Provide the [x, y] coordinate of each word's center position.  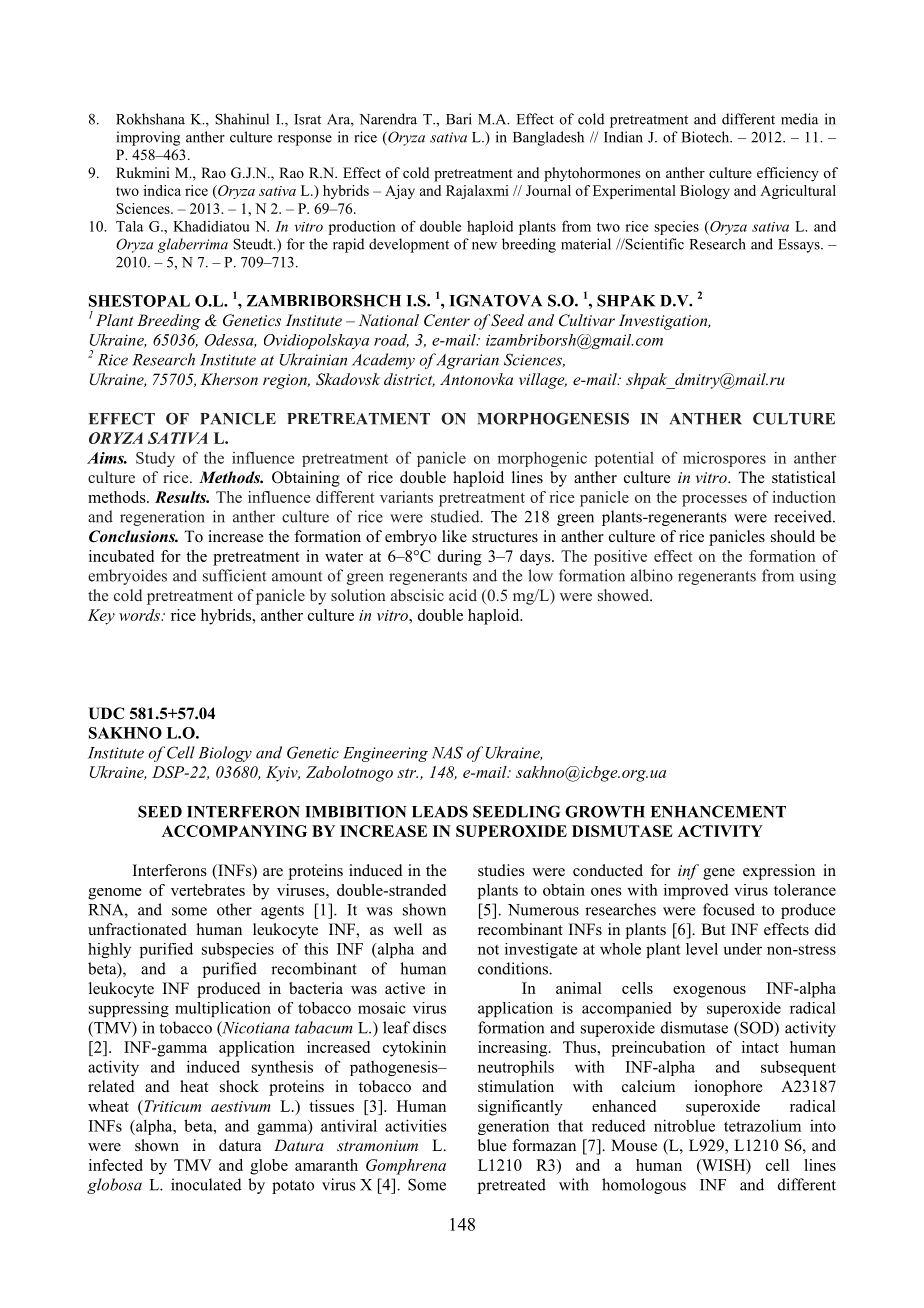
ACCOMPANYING [234, 831]
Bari [459, 119]
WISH [724, 1166]
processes [714, 501]
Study [155, 459]
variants [406, 497]
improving [148, 138]
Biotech [707, 137]
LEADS [440, 811]
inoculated [206, 1184]
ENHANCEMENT [718, 811]
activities [416, 1125]
